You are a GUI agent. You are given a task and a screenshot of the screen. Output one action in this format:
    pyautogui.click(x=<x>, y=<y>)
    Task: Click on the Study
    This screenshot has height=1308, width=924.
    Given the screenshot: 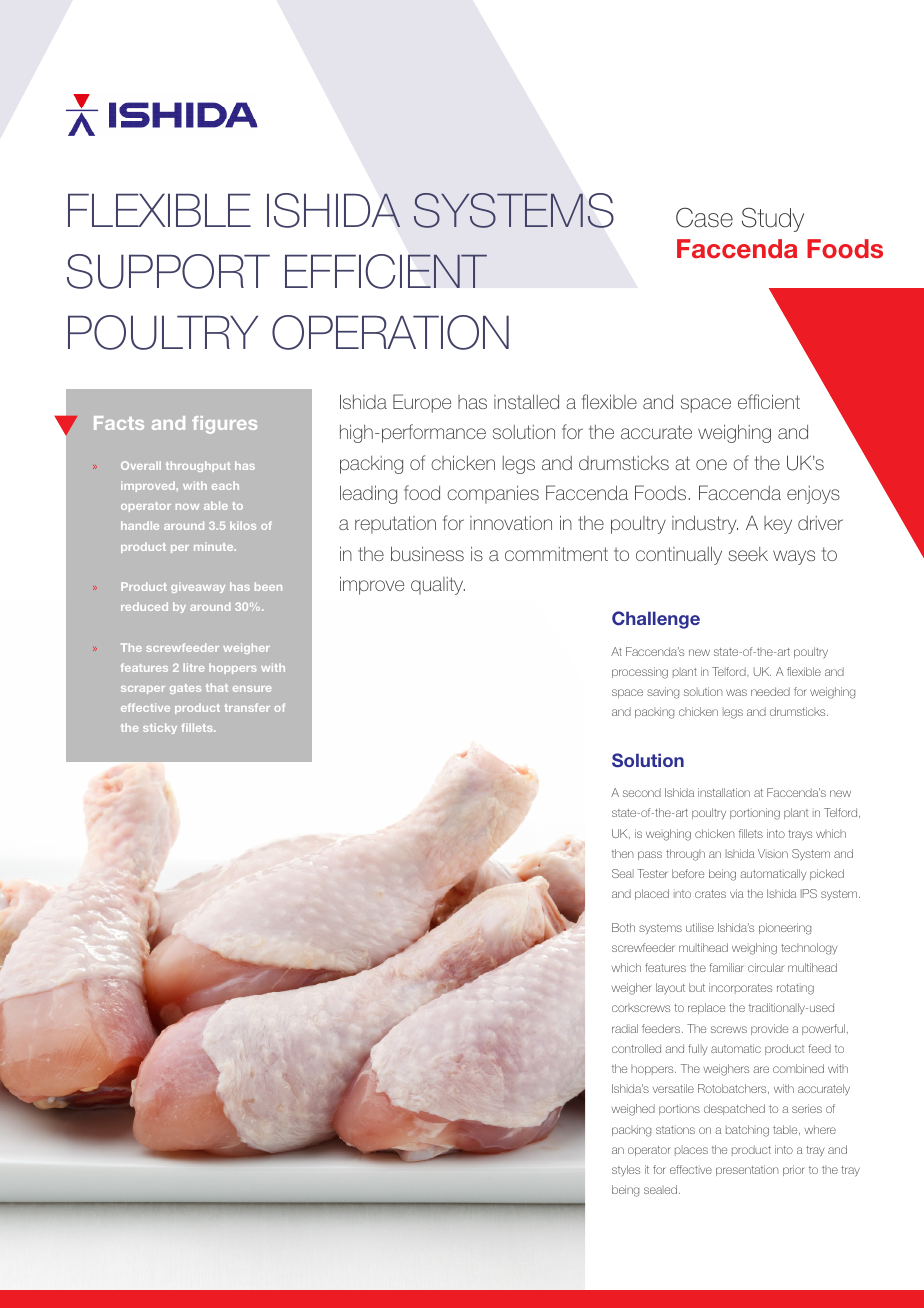 What is the action you would take?
    pyautogui.click(x=773, y=219)
